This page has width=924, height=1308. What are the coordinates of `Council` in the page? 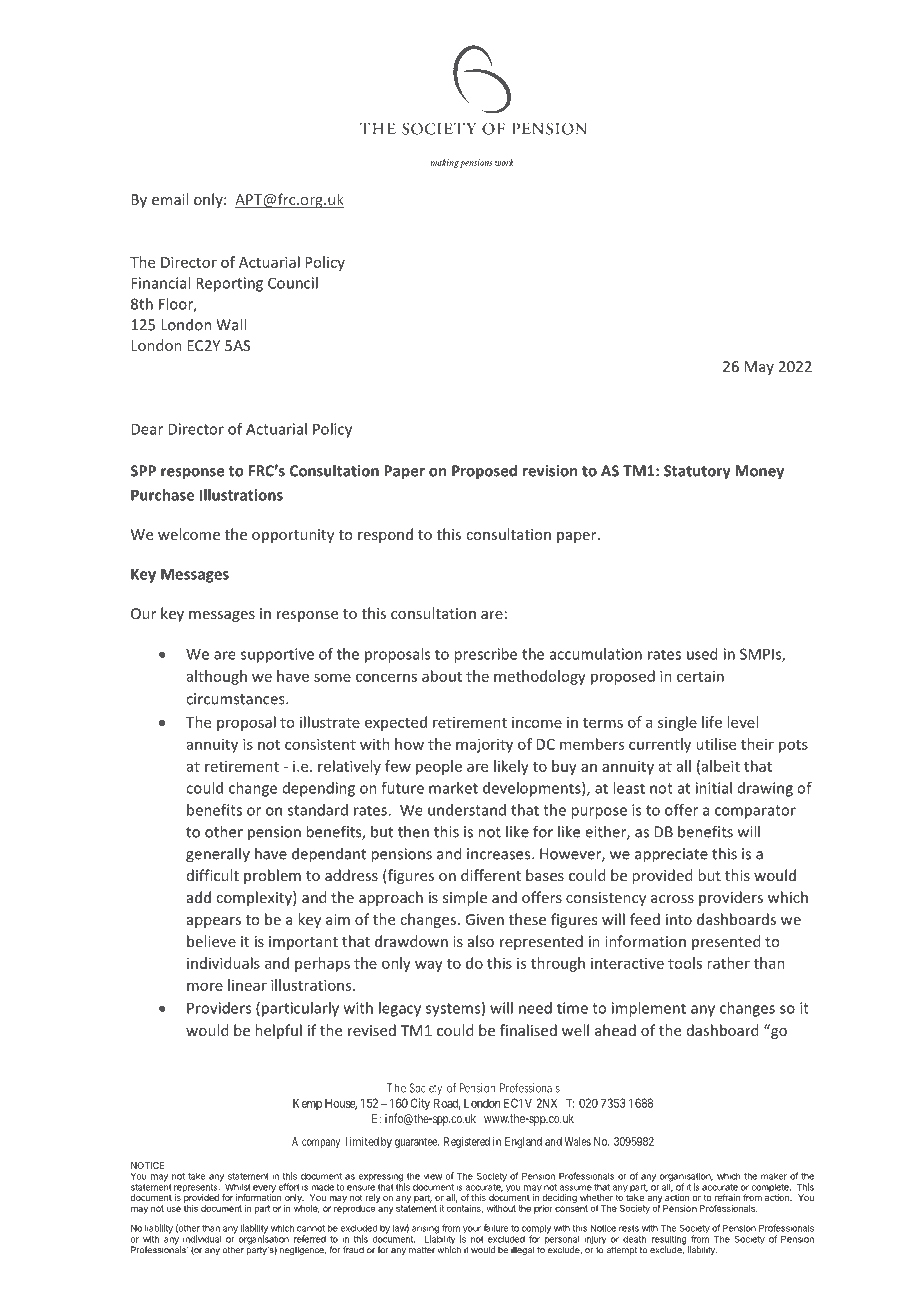 It's located at (293, 283).
